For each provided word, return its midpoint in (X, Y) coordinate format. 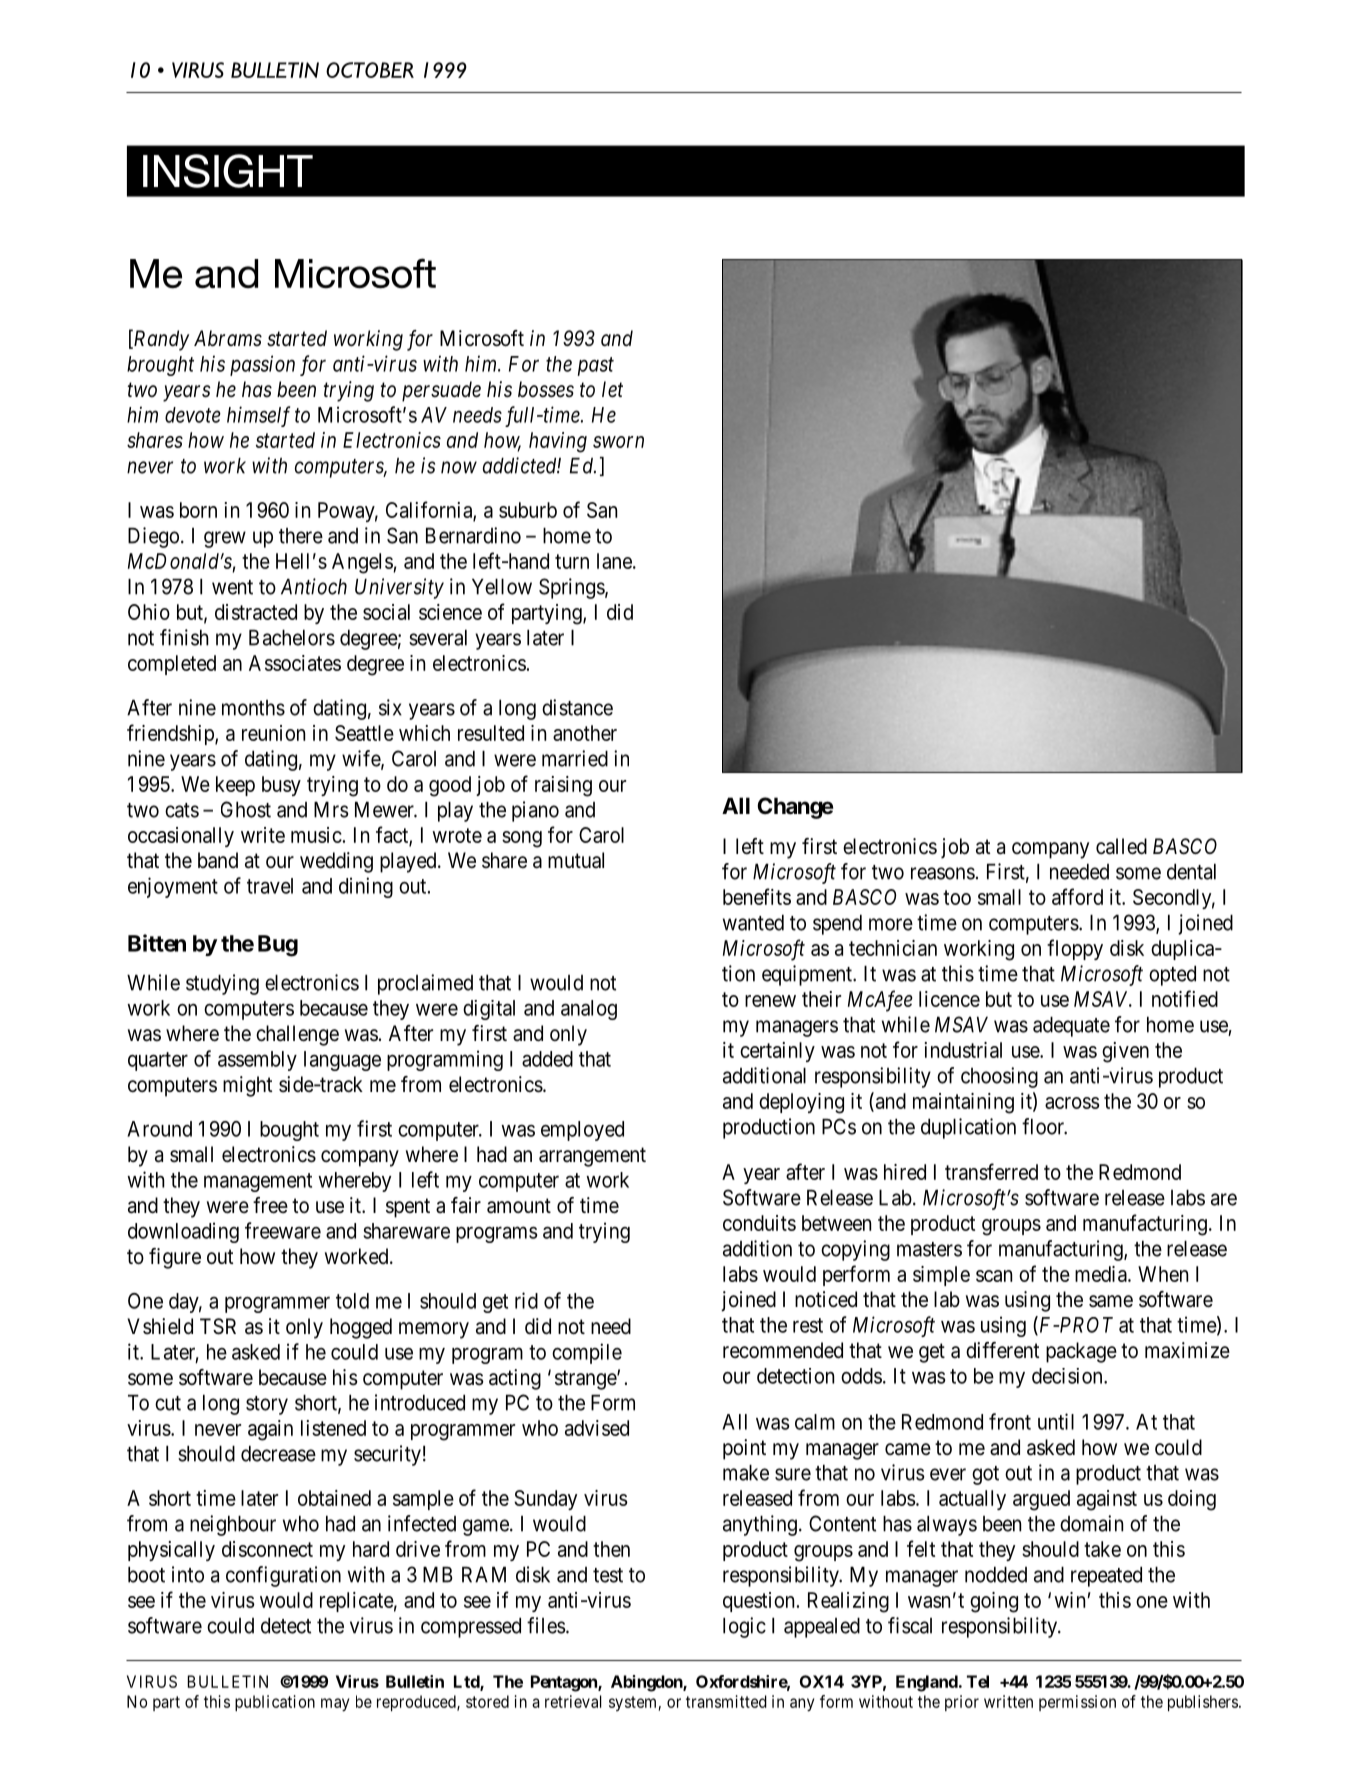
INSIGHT (228, 171)
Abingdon (647, 1683)
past (596, 366)
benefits (757, 896)
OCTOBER (370, 70)
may (335, 1705)
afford (1077, 896)
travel (270, 886)
